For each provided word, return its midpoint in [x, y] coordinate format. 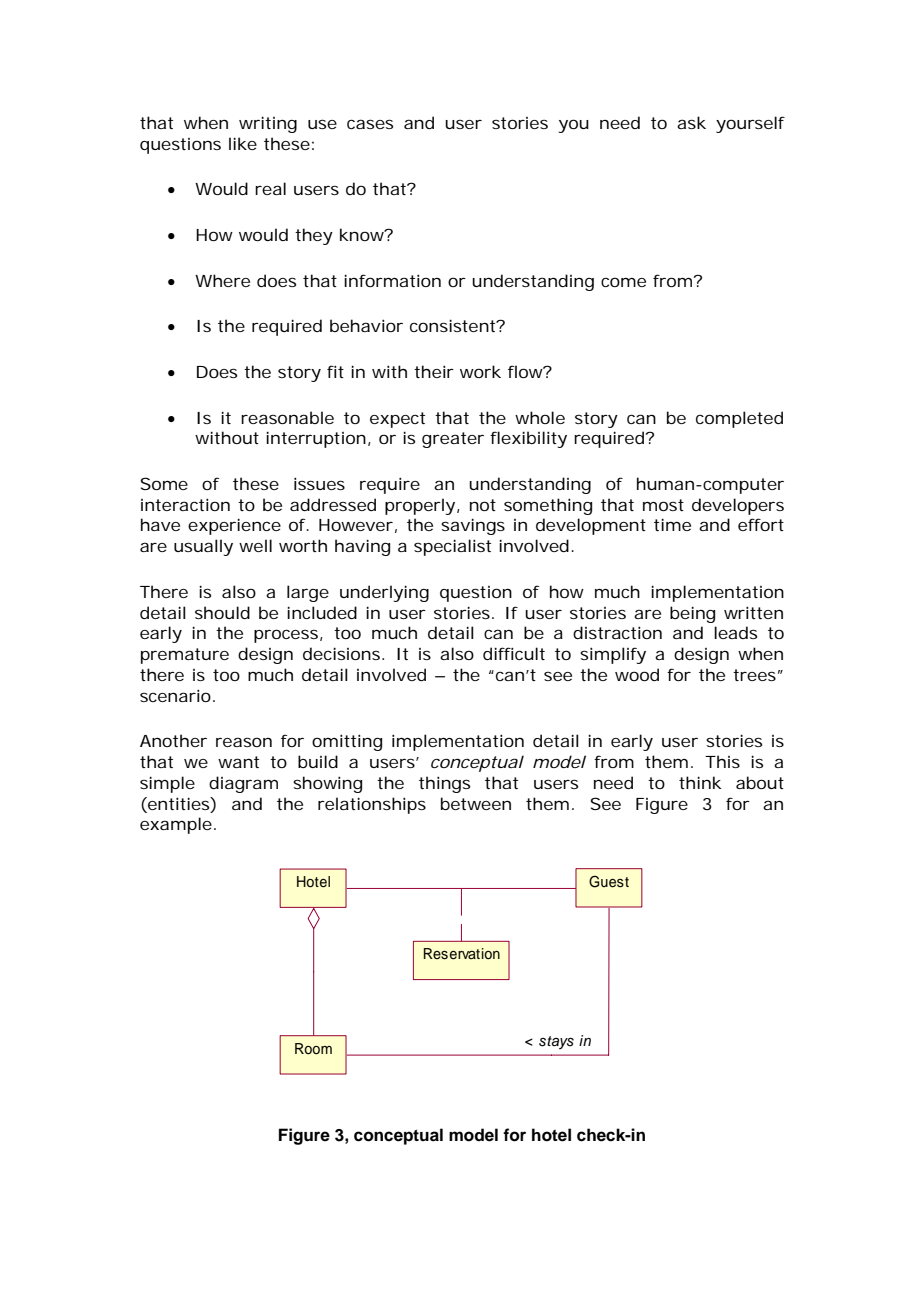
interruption [316, 439]
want [238, 762]
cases [370, 124]
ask [691, 122]
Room [313, 1049]
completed [739, 419]
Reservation [462, 954]
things [444, 784]
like [243, 143]
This [722, 761]
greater [453, 440]
